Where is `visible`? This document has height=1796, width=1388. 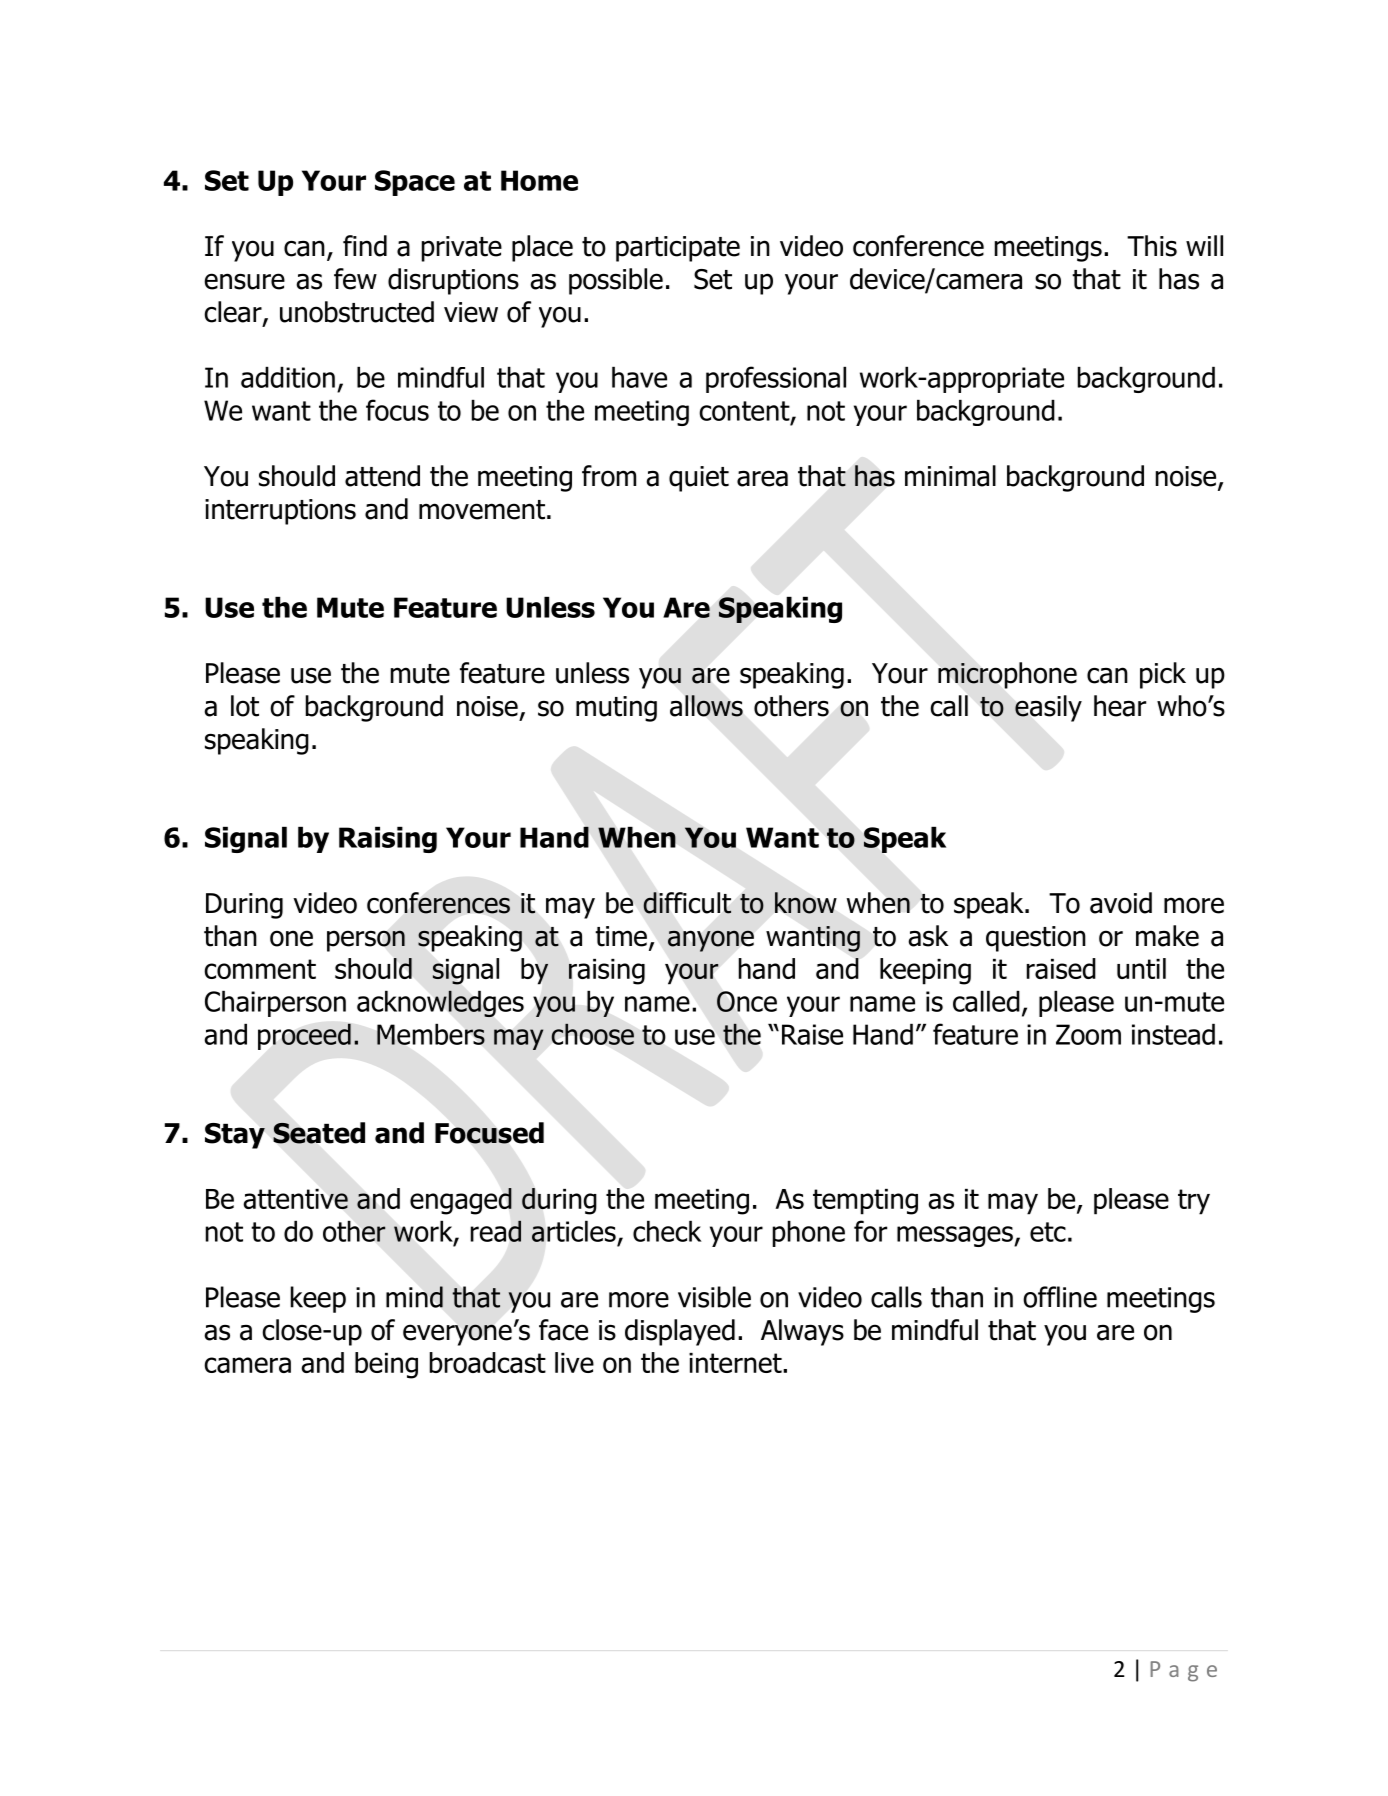 visible is located at coordinates (714, 1297).
